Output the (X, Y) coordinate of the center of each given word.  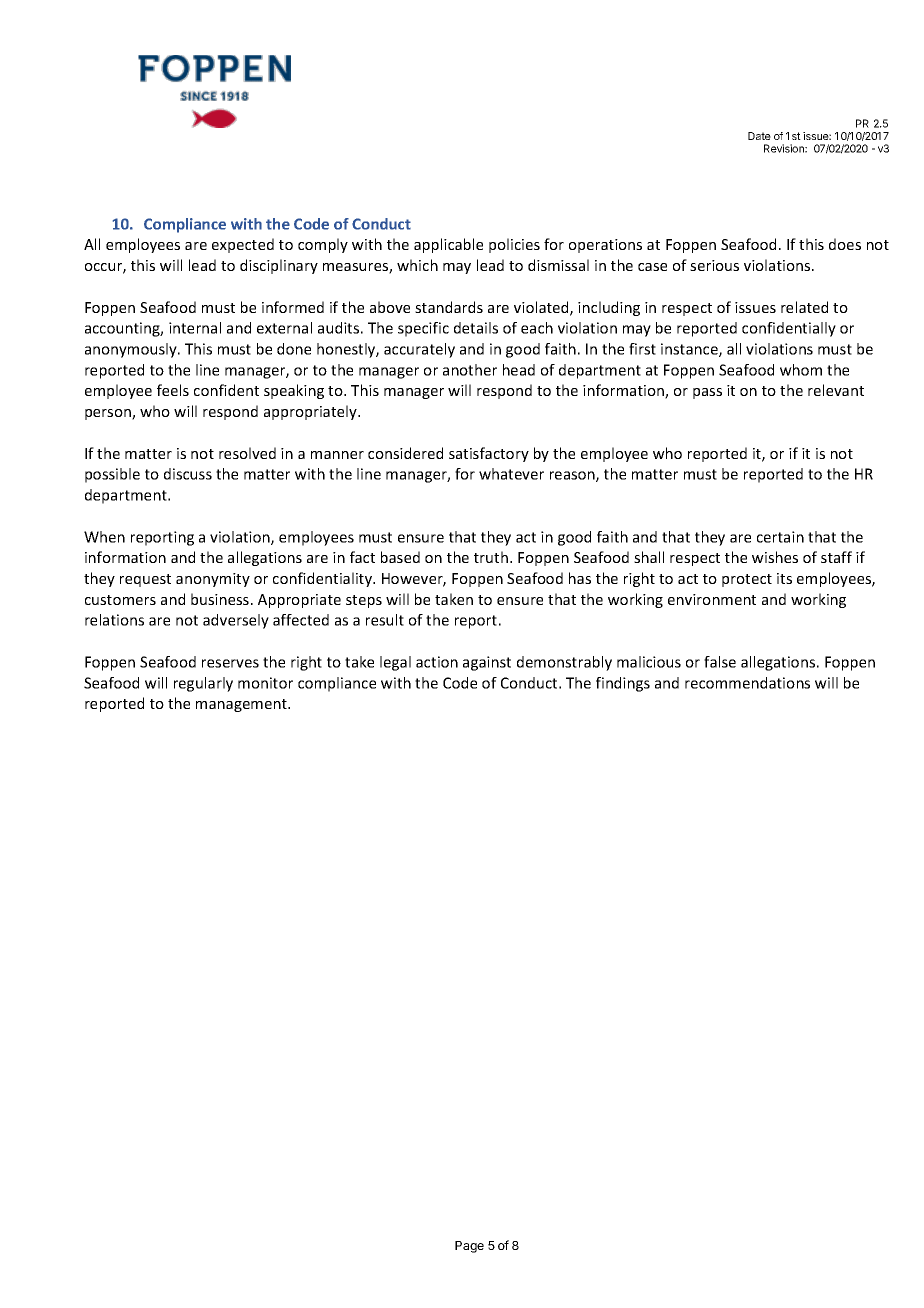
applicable (448, 245)
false (720, 662)
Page (469, 1247)
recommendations (747, 683)
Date (759, 136)
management (242, 705)
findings (623, 684)
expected (243, 245)
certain (780, 537)
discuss (188, 474)
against (487, 663)
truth (491, 557)
